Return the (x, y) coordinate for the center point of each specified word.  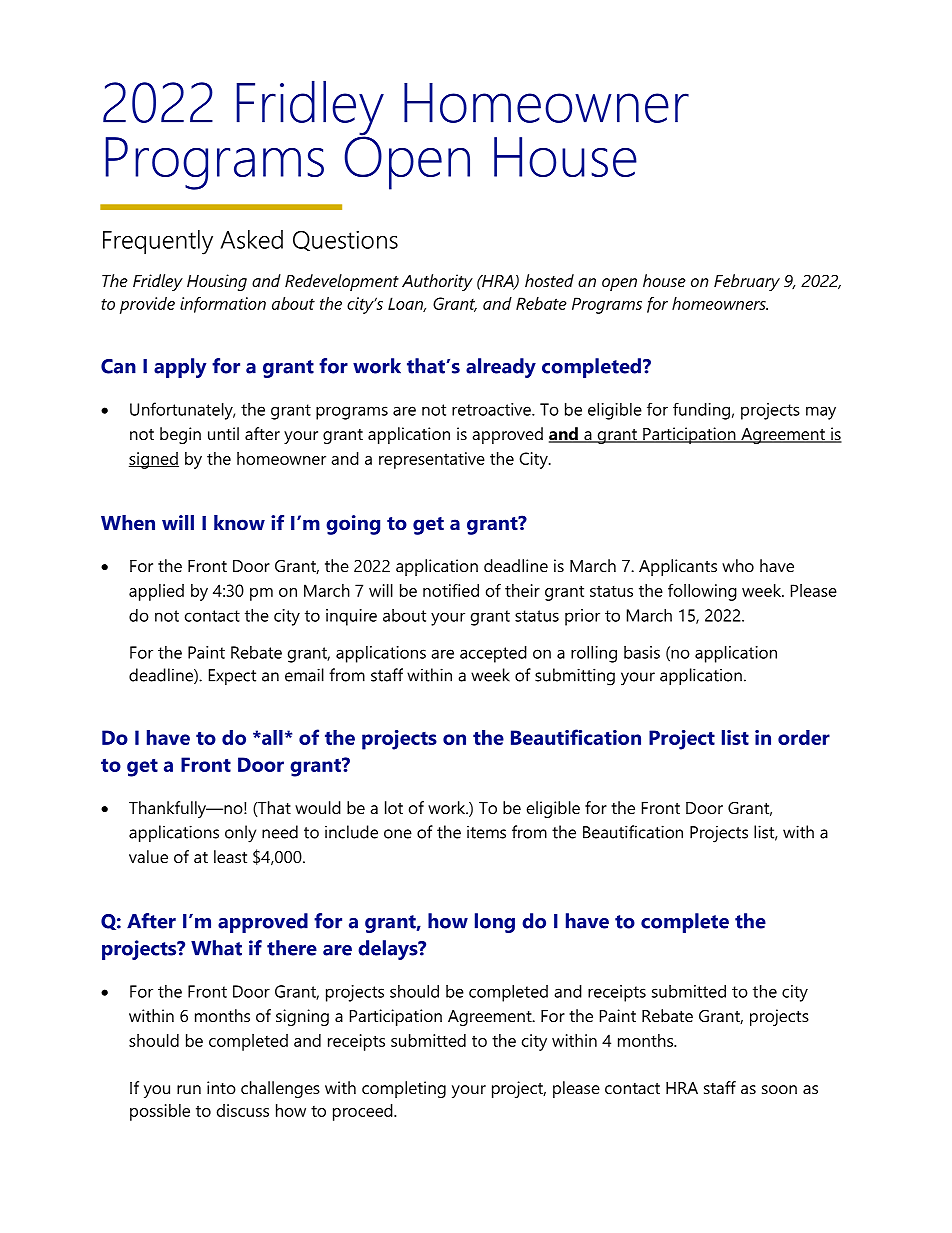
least (230, 856)
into (221, 1087)
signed (154, 460)
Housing (217, 282)
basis (642, 652)
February (747, 282)
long (495, 923)
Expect (232, 677)
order (804, 737)
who (738, 565)
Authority (437, 282)
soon (779, 1089)
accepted (493, 654)
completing (404, 1089)
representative (432, 460)
